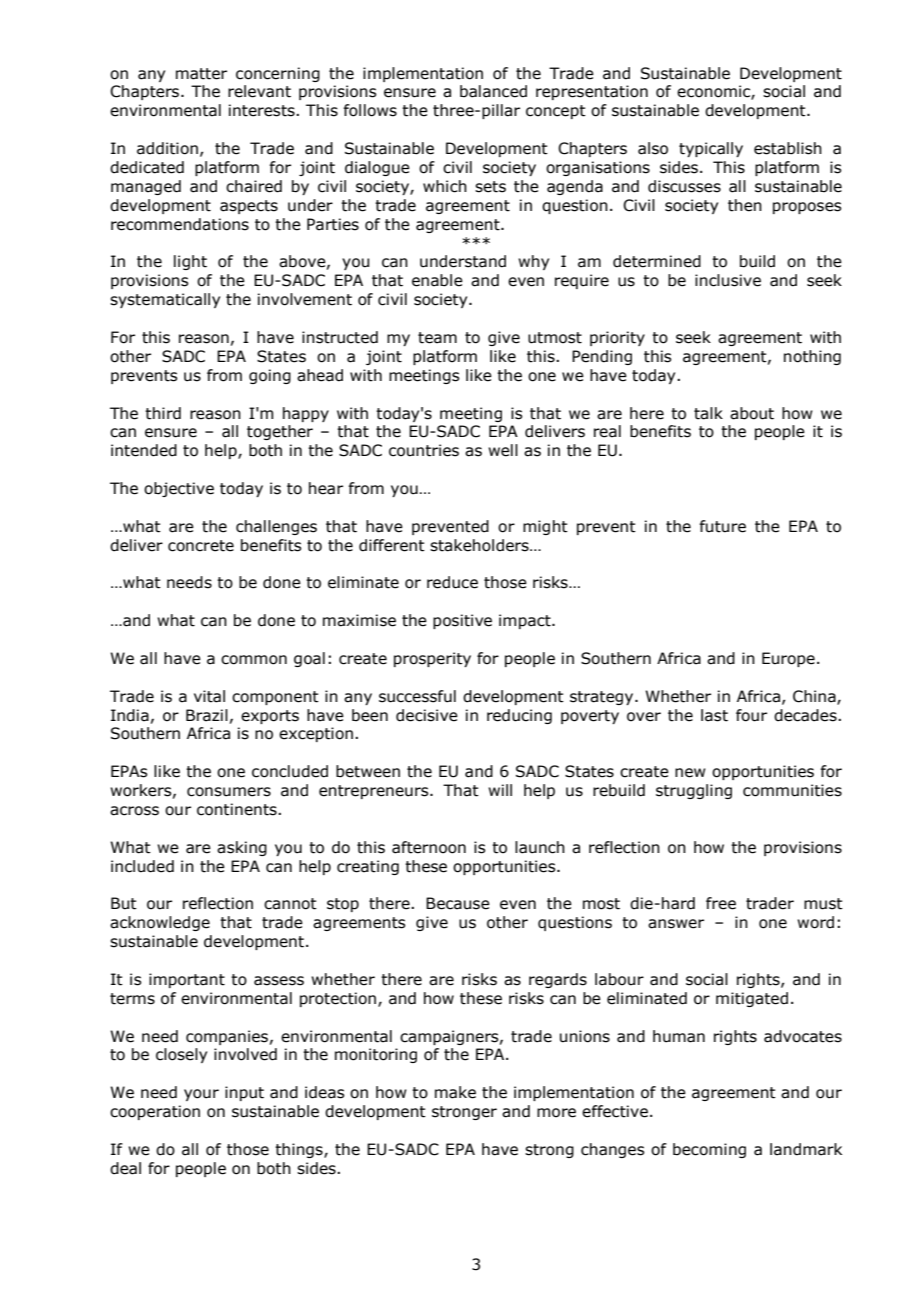 Image resolution: width=924 pixels, height=1308 pixels. I want to click on struggling, so click(694, 791).
